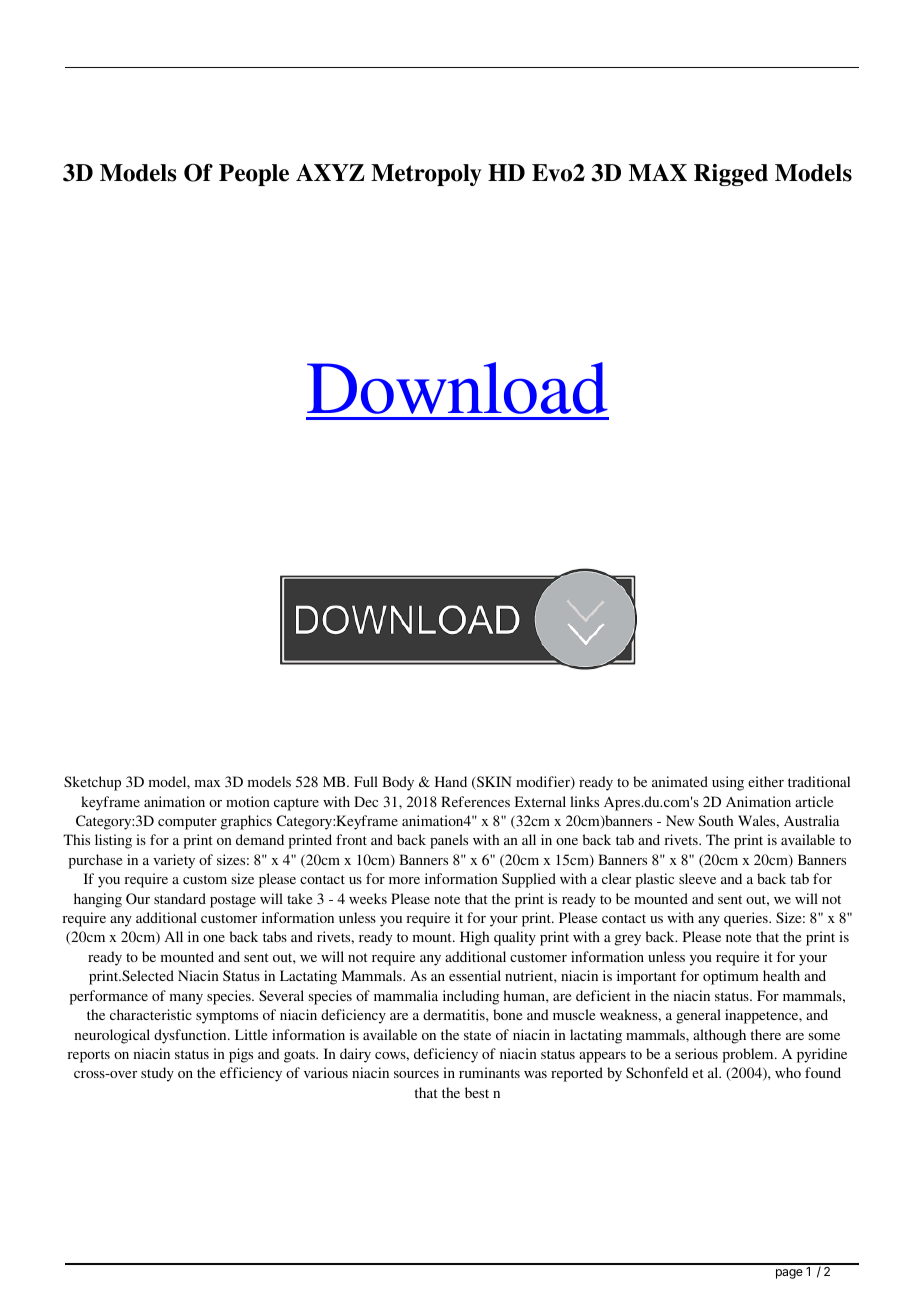  I want to click on Download, so click(457, 388).
